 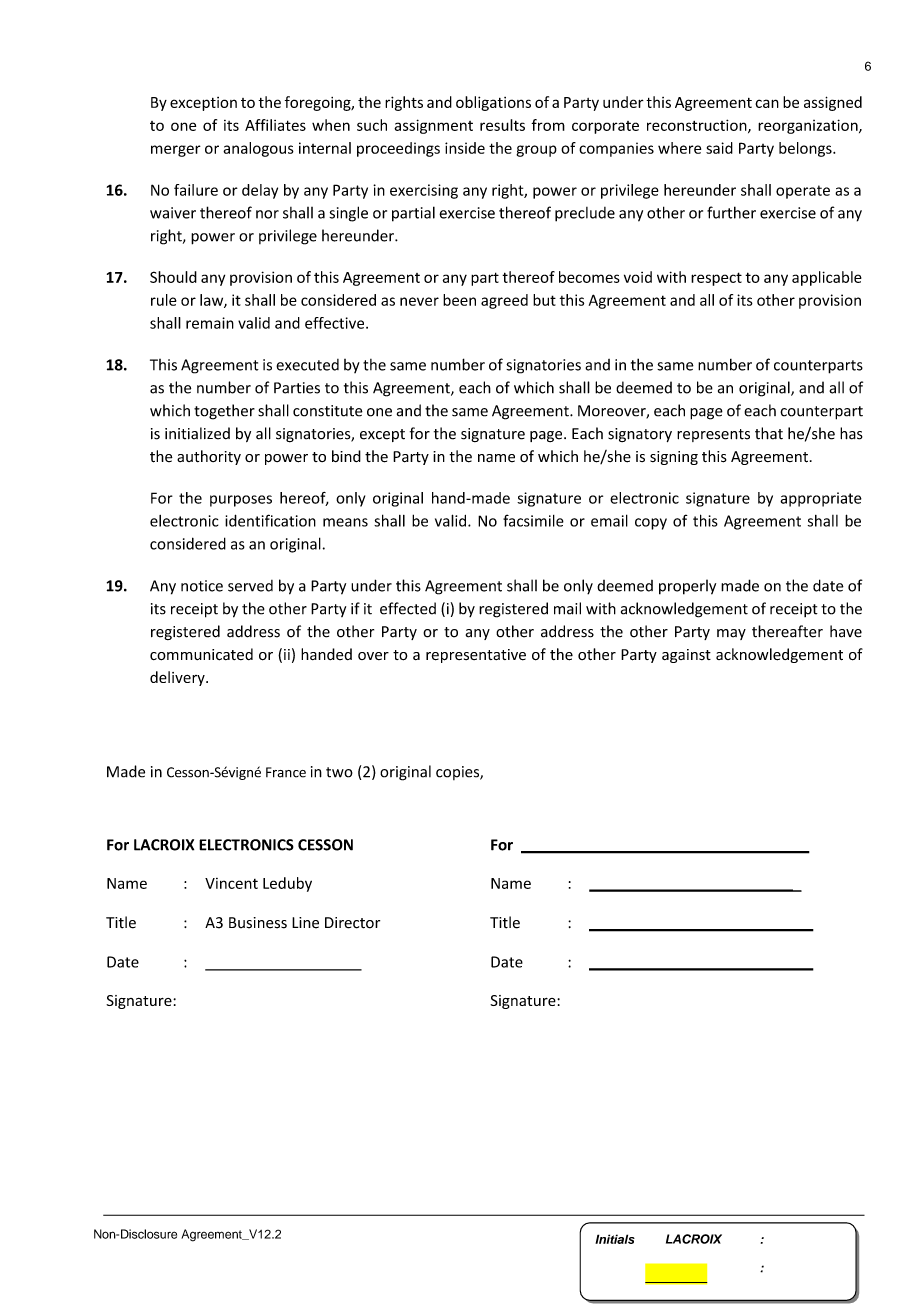 What do you see at coordinates (258, 923) in the screenshot?
I see `Business` at bounding box center [258, 923].
